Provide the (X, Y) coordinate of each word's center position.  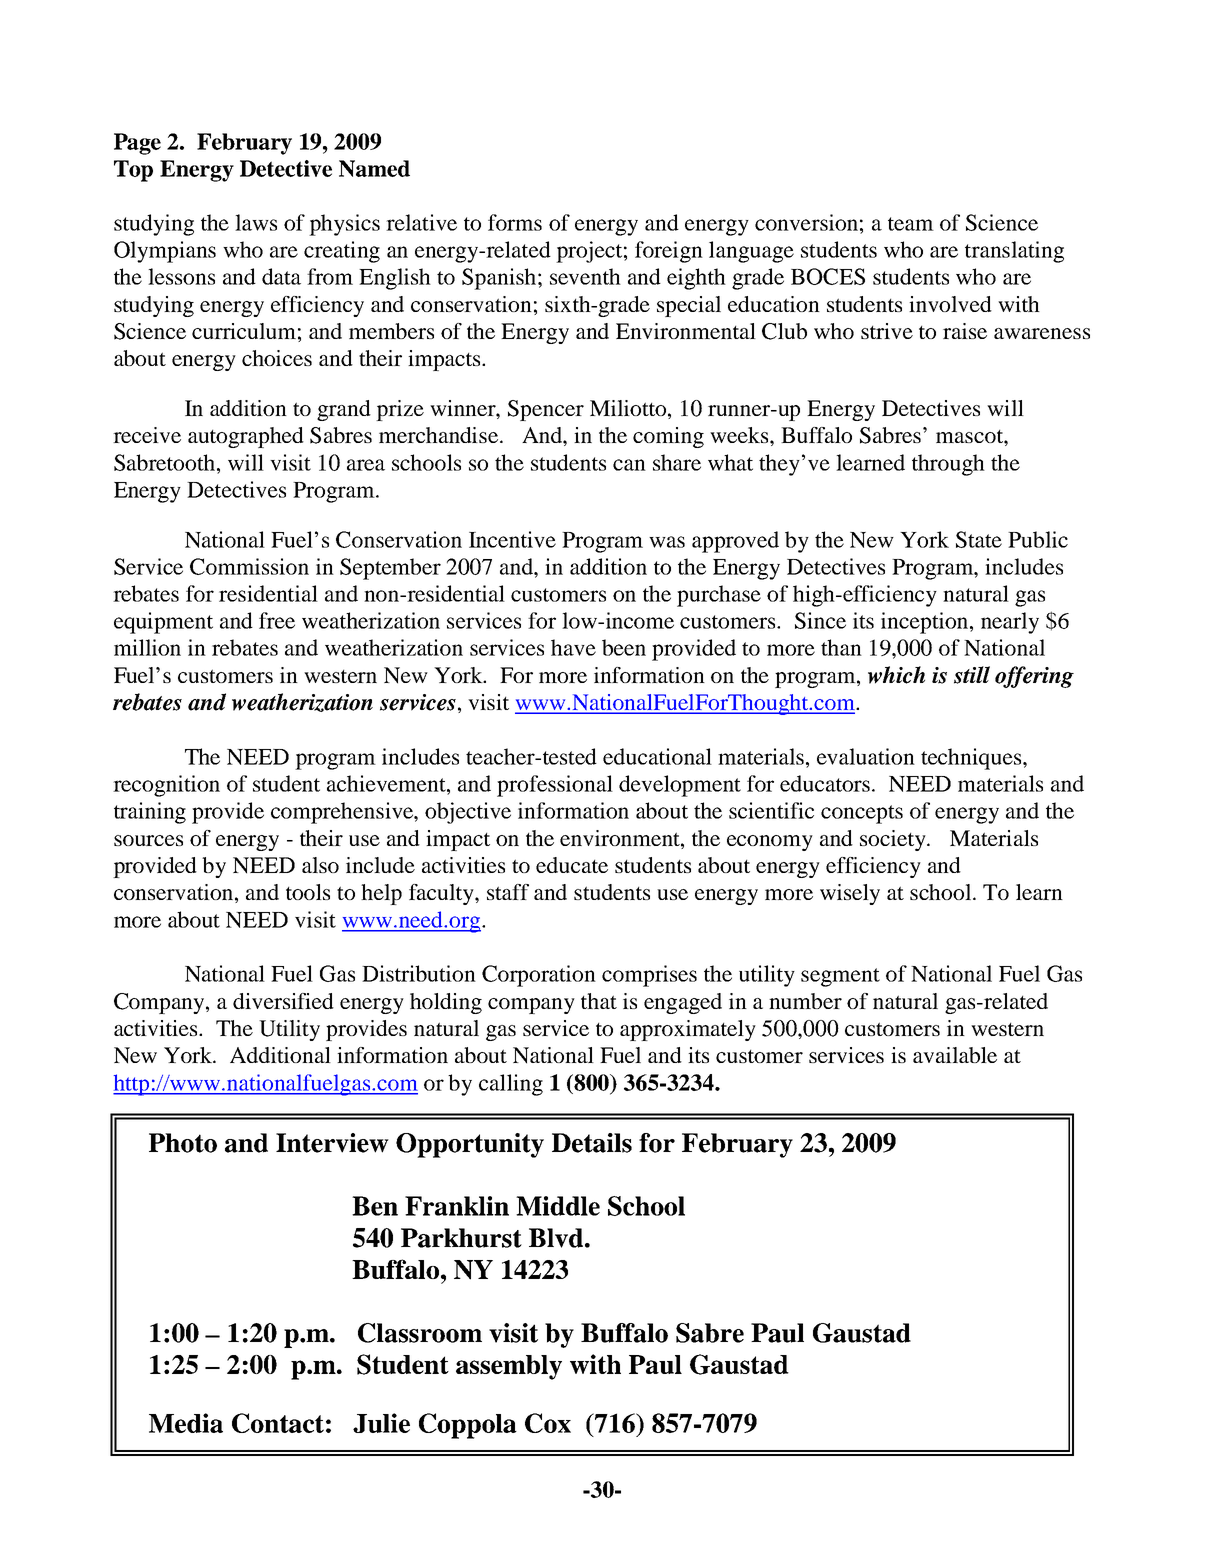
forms (515, 222)
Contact (278, 1423)
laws (256, 222)
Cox (548, 1423)
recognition (166, 786)
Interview (332, 1143)
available (955, 1055)
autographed (246, 437)
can (629, 465)
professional (555, 786)
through (948, 465)
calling (511, 1085)
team (911, 224)
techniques (972, 759)
